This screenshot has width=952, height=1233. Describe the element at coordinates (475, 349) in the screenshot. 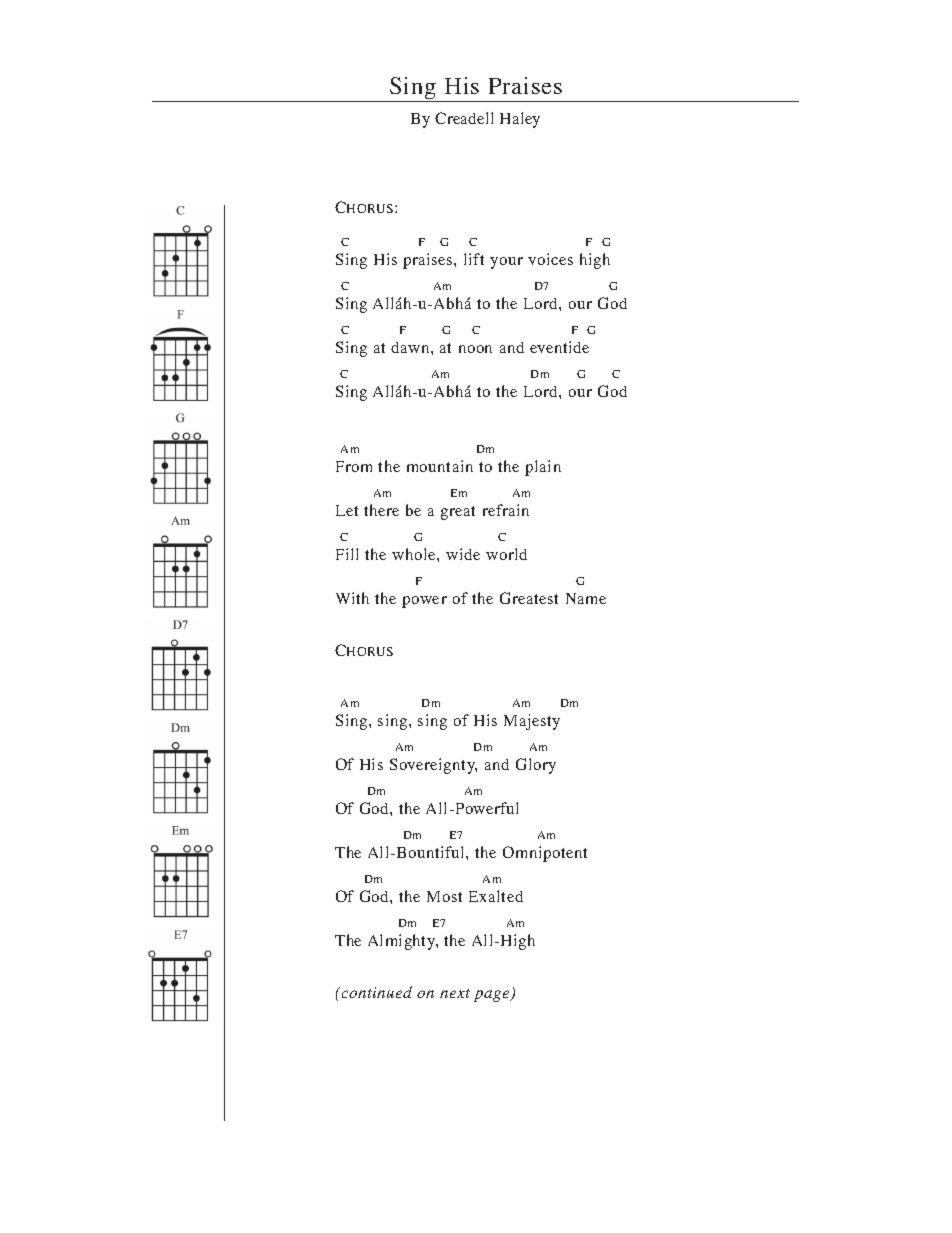

I see `noon` at that location.
